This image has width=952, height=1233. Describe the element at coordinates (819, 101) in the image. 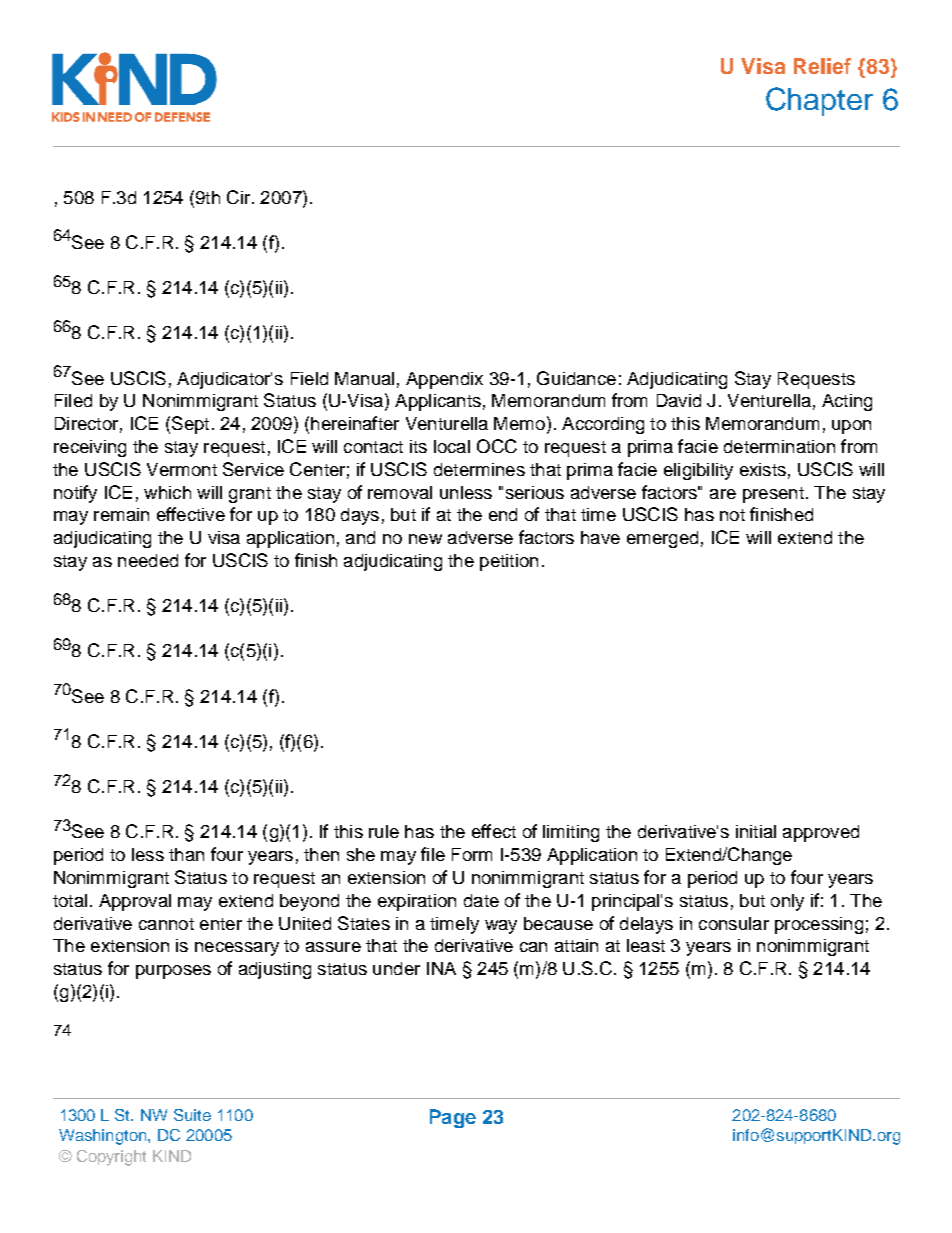

I see `Chapter` at that location.
